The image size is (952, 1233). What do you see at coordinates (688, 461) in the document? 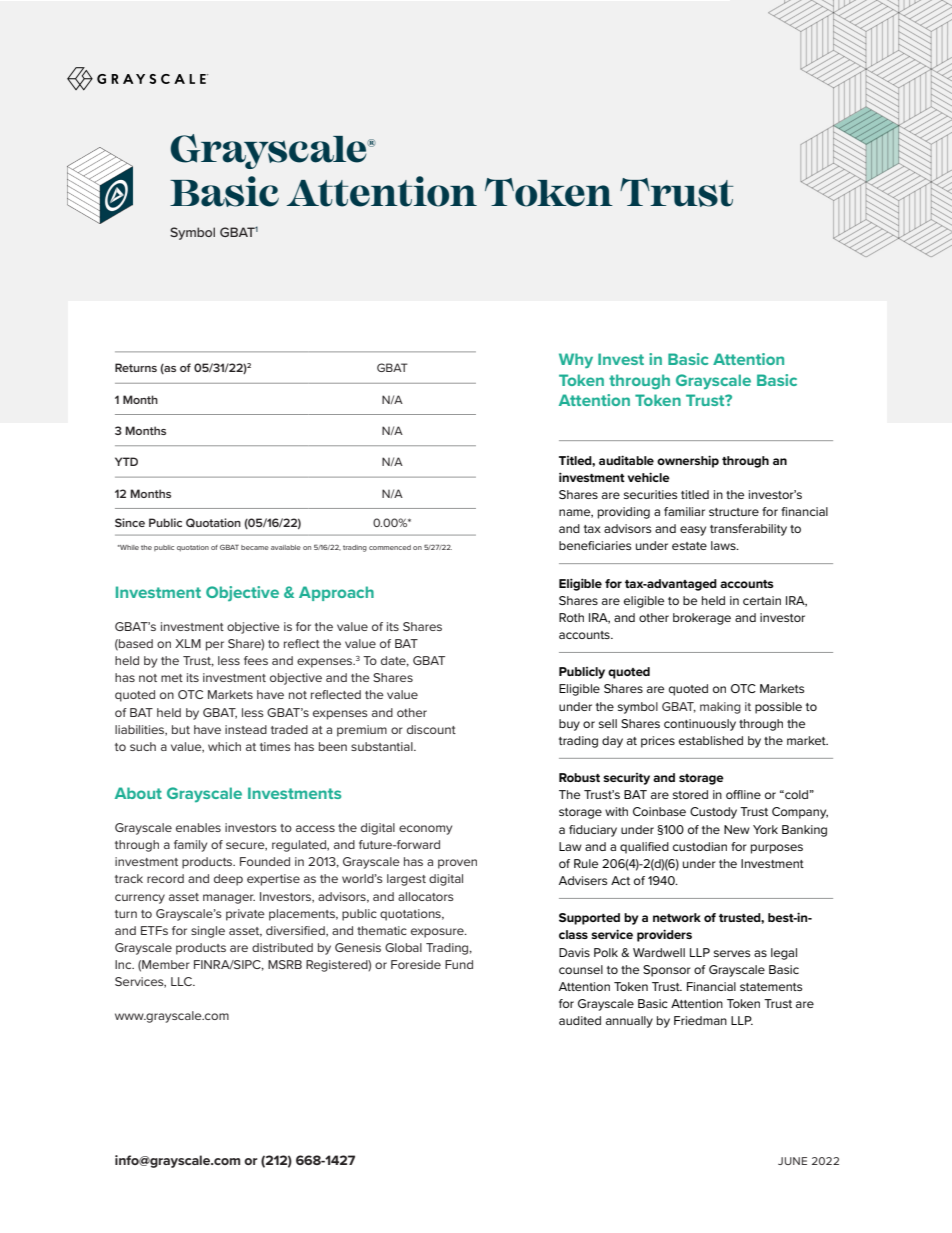
I see `ownership` at bounding box center [688, 461].
